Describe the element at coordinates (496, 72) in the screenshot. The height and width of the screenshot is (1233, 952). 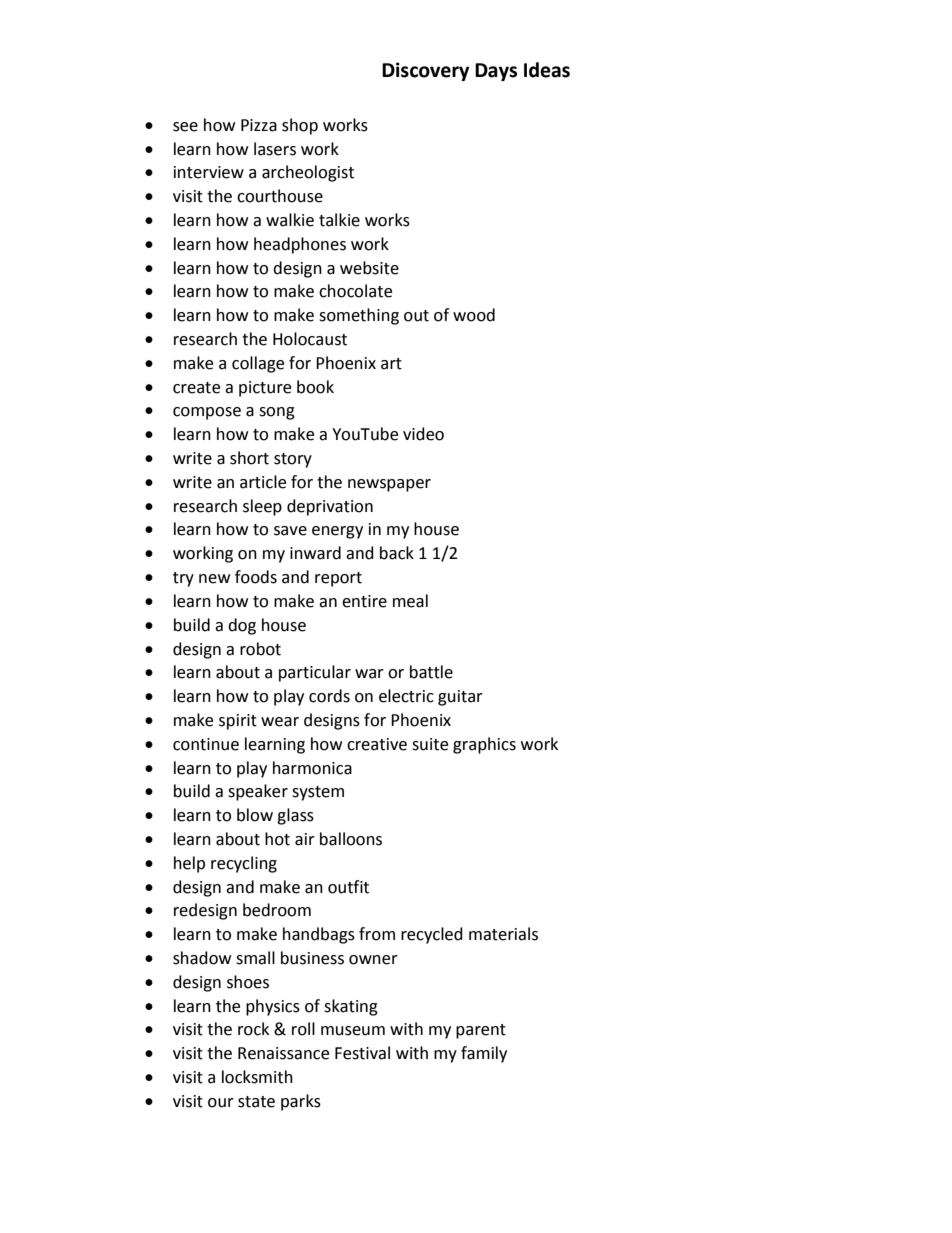
I see `Days` at that location.
